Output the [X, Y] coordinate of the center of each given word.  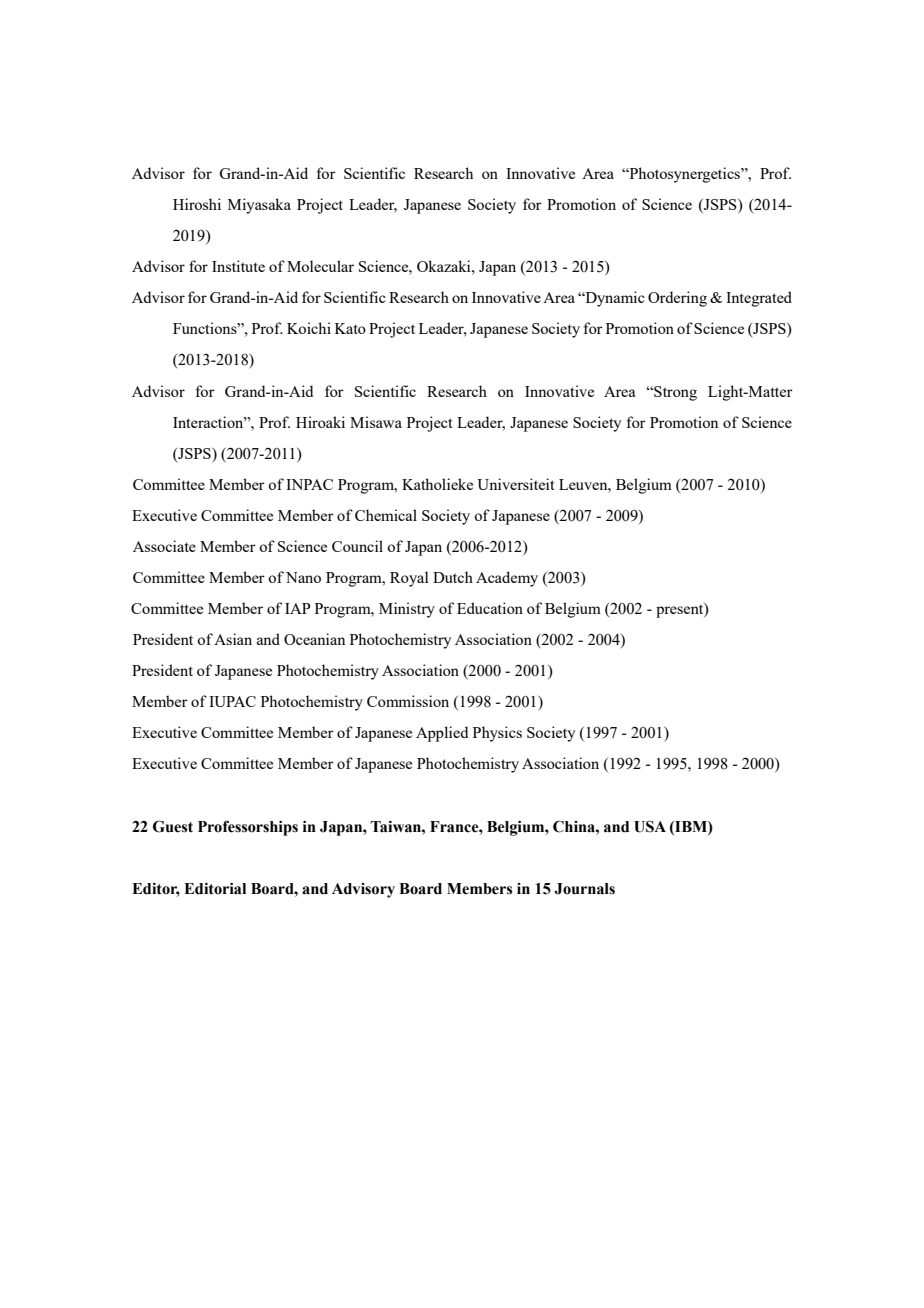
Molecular [320, 266]
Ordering [677, 299]
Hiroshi [197, 204]
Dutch [453, 577]
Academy [507, 579]
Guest [173, 826]
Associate [164, 546]
